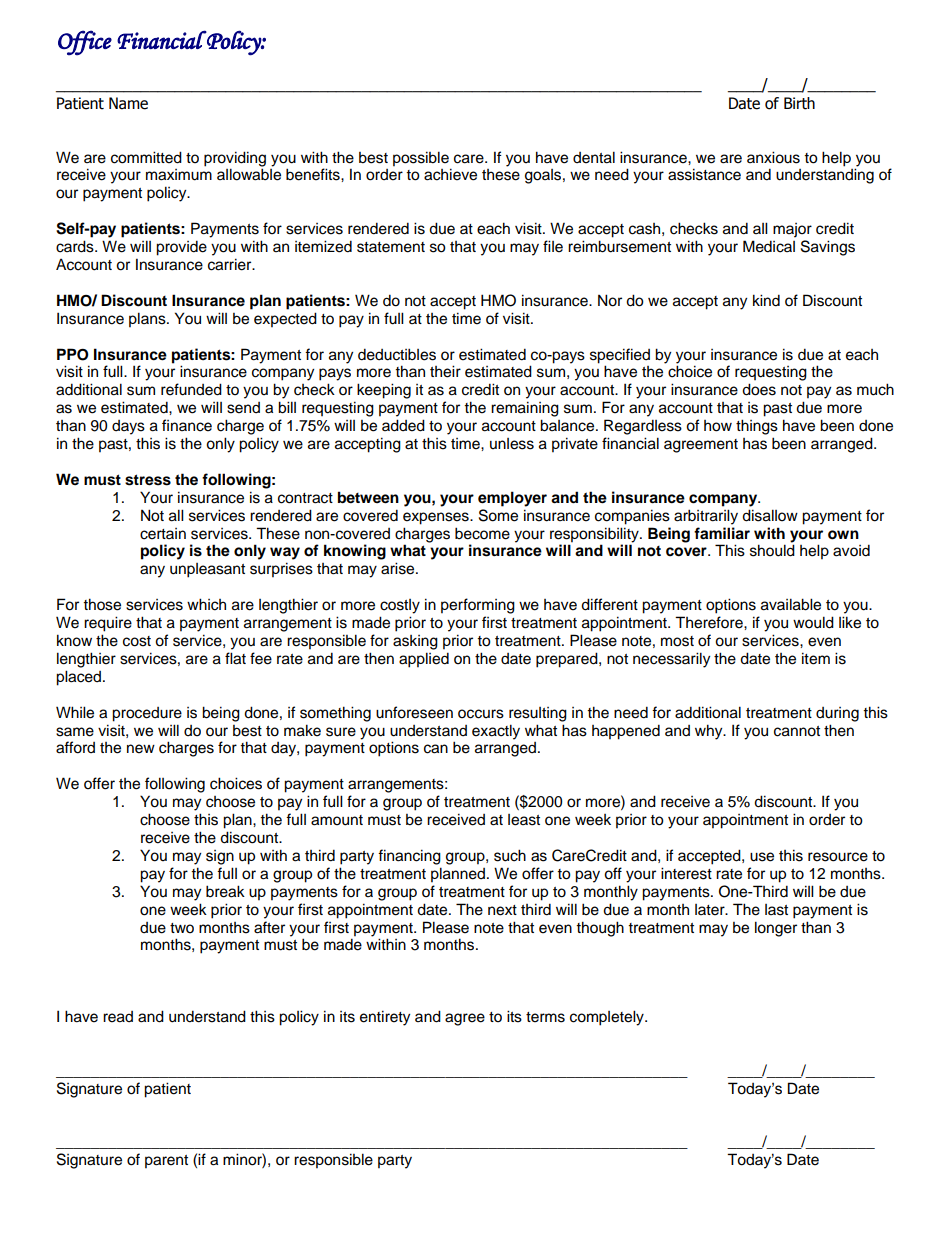  Describe the element at coordinates (421, 159) in the page. I see `possible` at that location.
